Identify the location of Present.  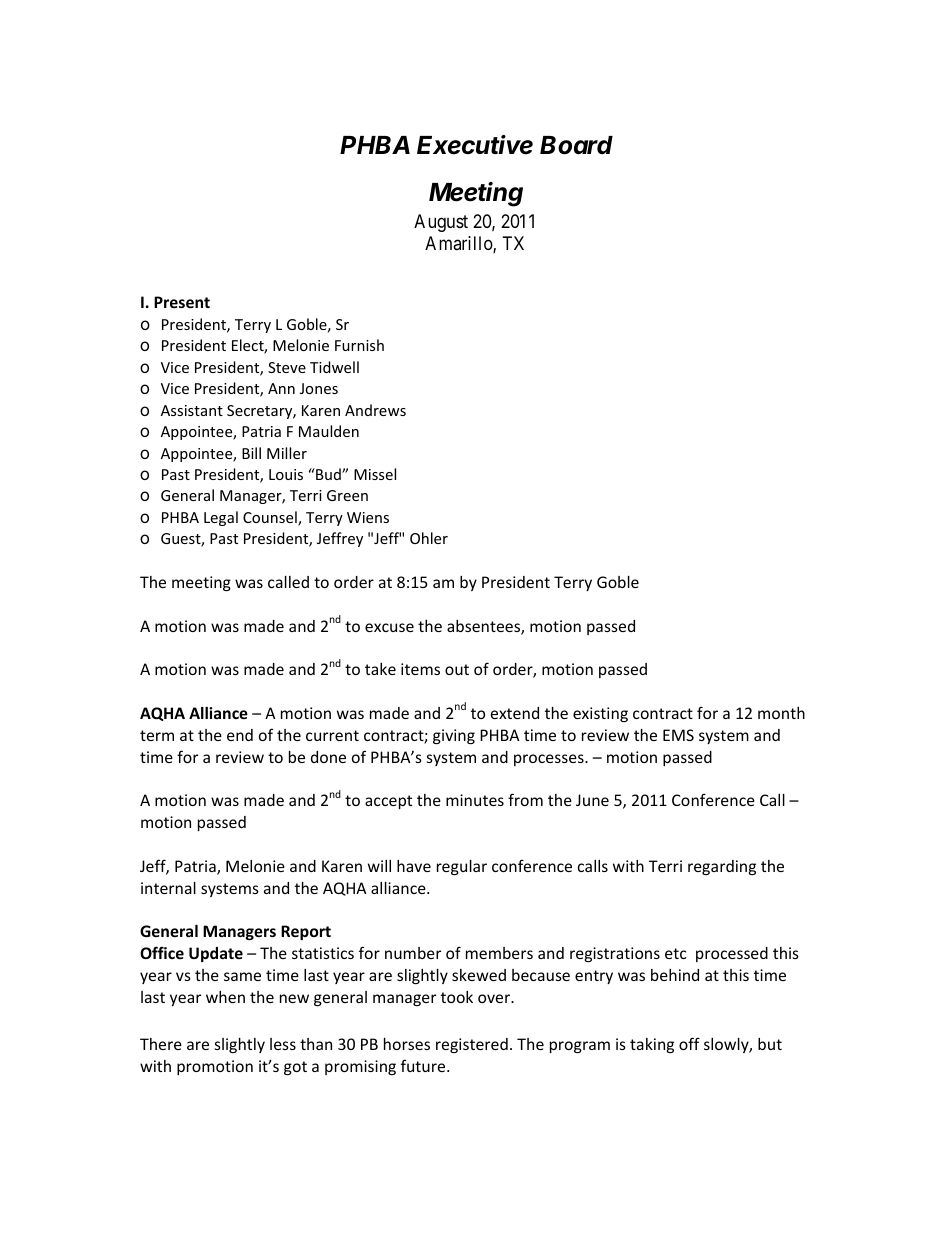
(182, 302).
